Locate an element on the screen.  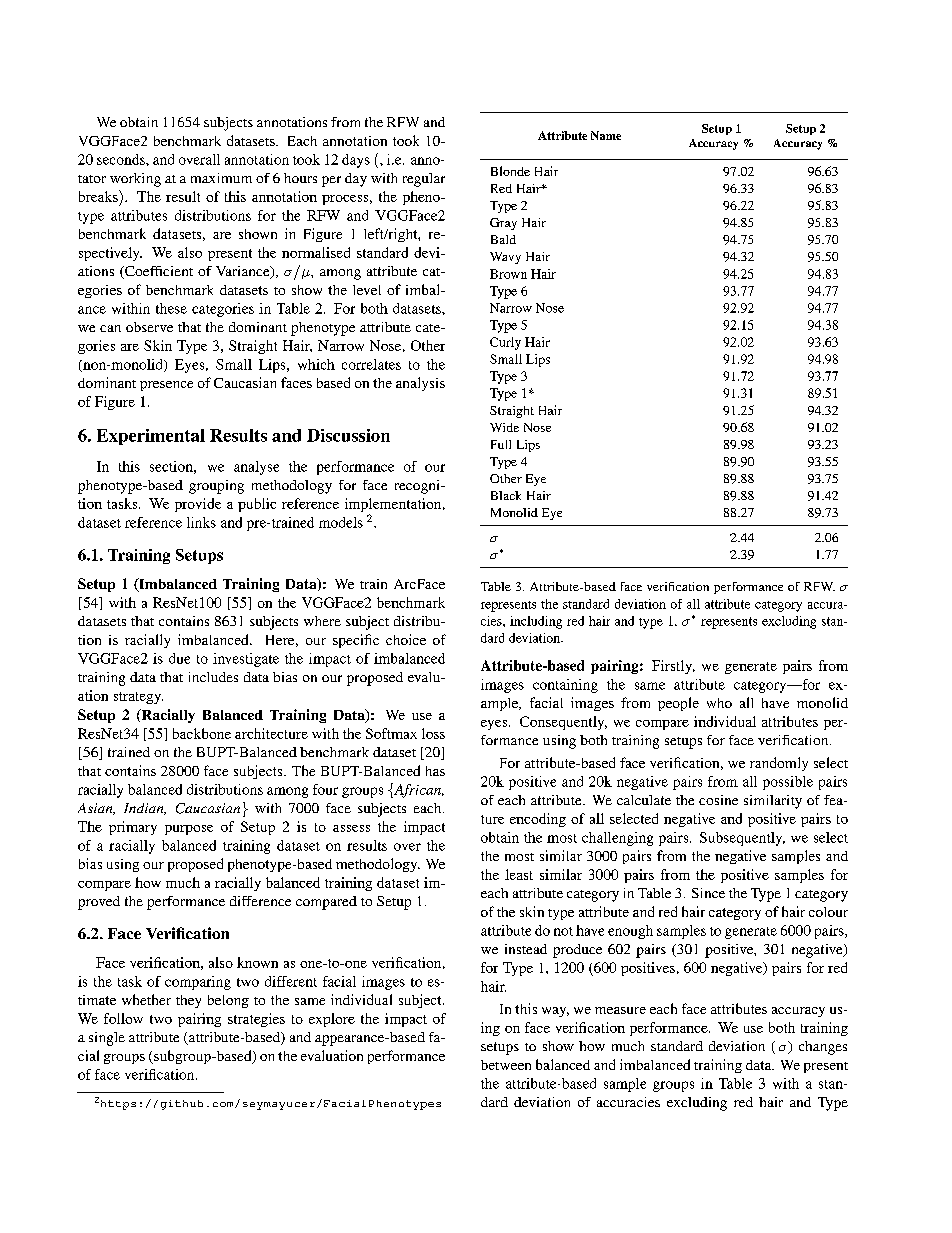
Curly is located at coordinates (505, 343).
